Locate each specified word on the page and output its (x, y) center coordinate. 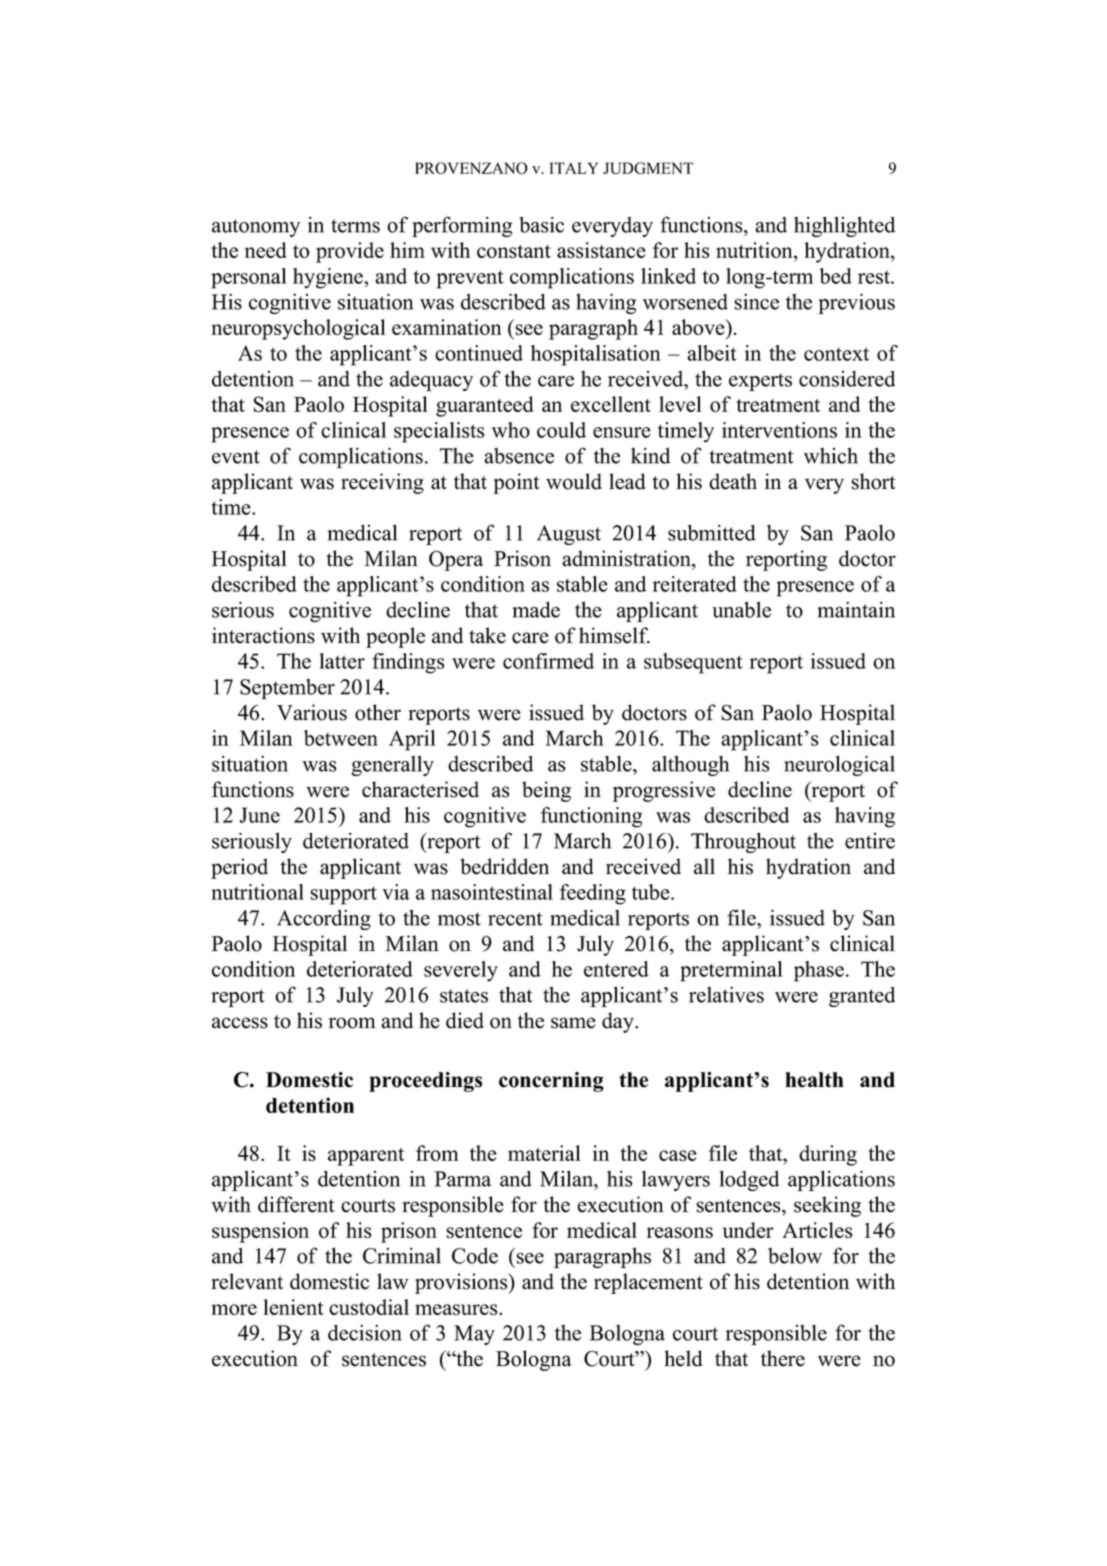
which (831, 455)
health (814, 1080)
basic (541, 224)
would (574, 481)
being (546, 791)
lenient (293, 1307)
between (341, 738)
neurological (839, 765)
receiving (382, 483)
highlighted (844, 226)
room (352, 1023)
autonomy (256, 228)
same (573, 1023)
